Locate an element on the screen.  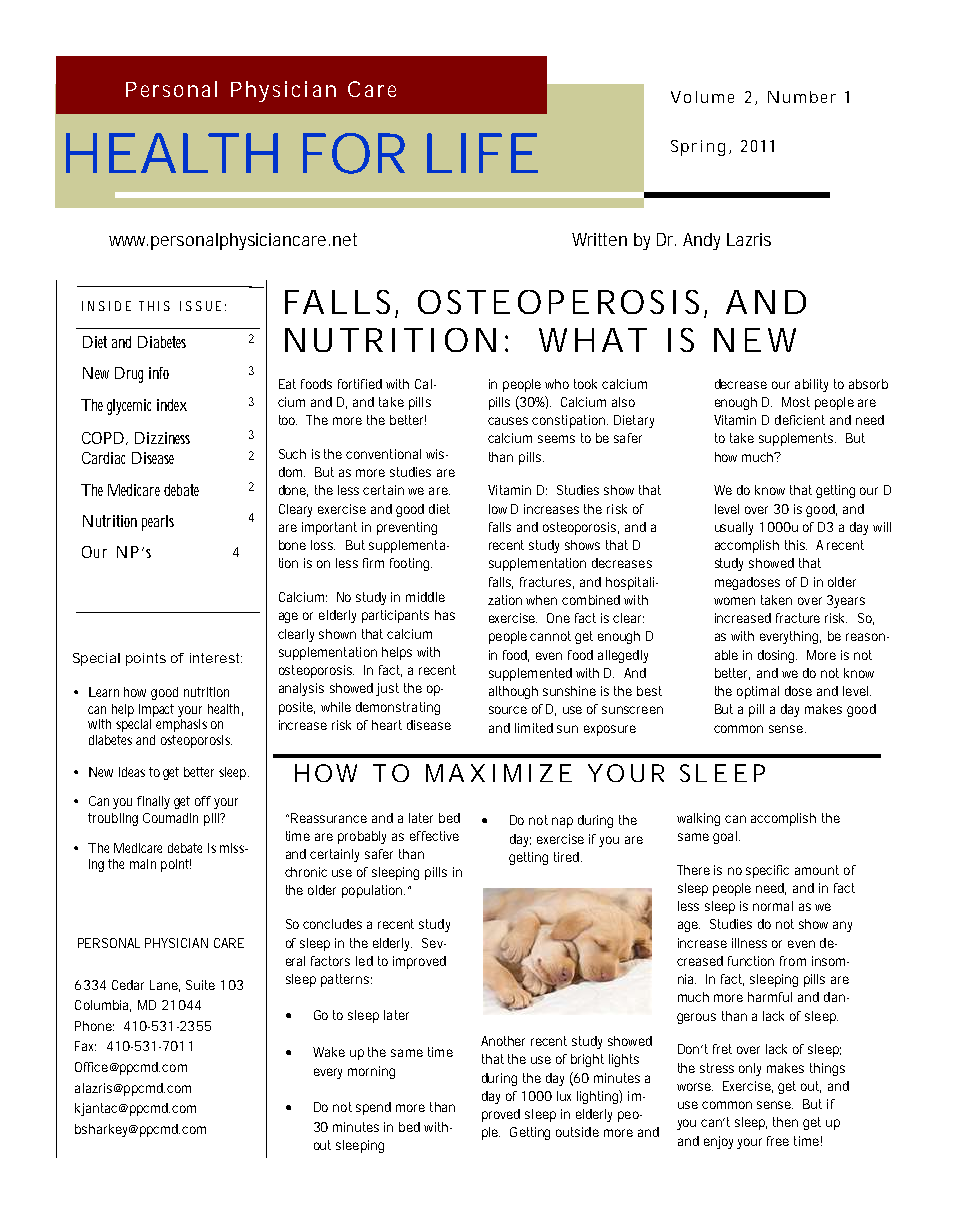
Written is located at coordinates (599, 239).
